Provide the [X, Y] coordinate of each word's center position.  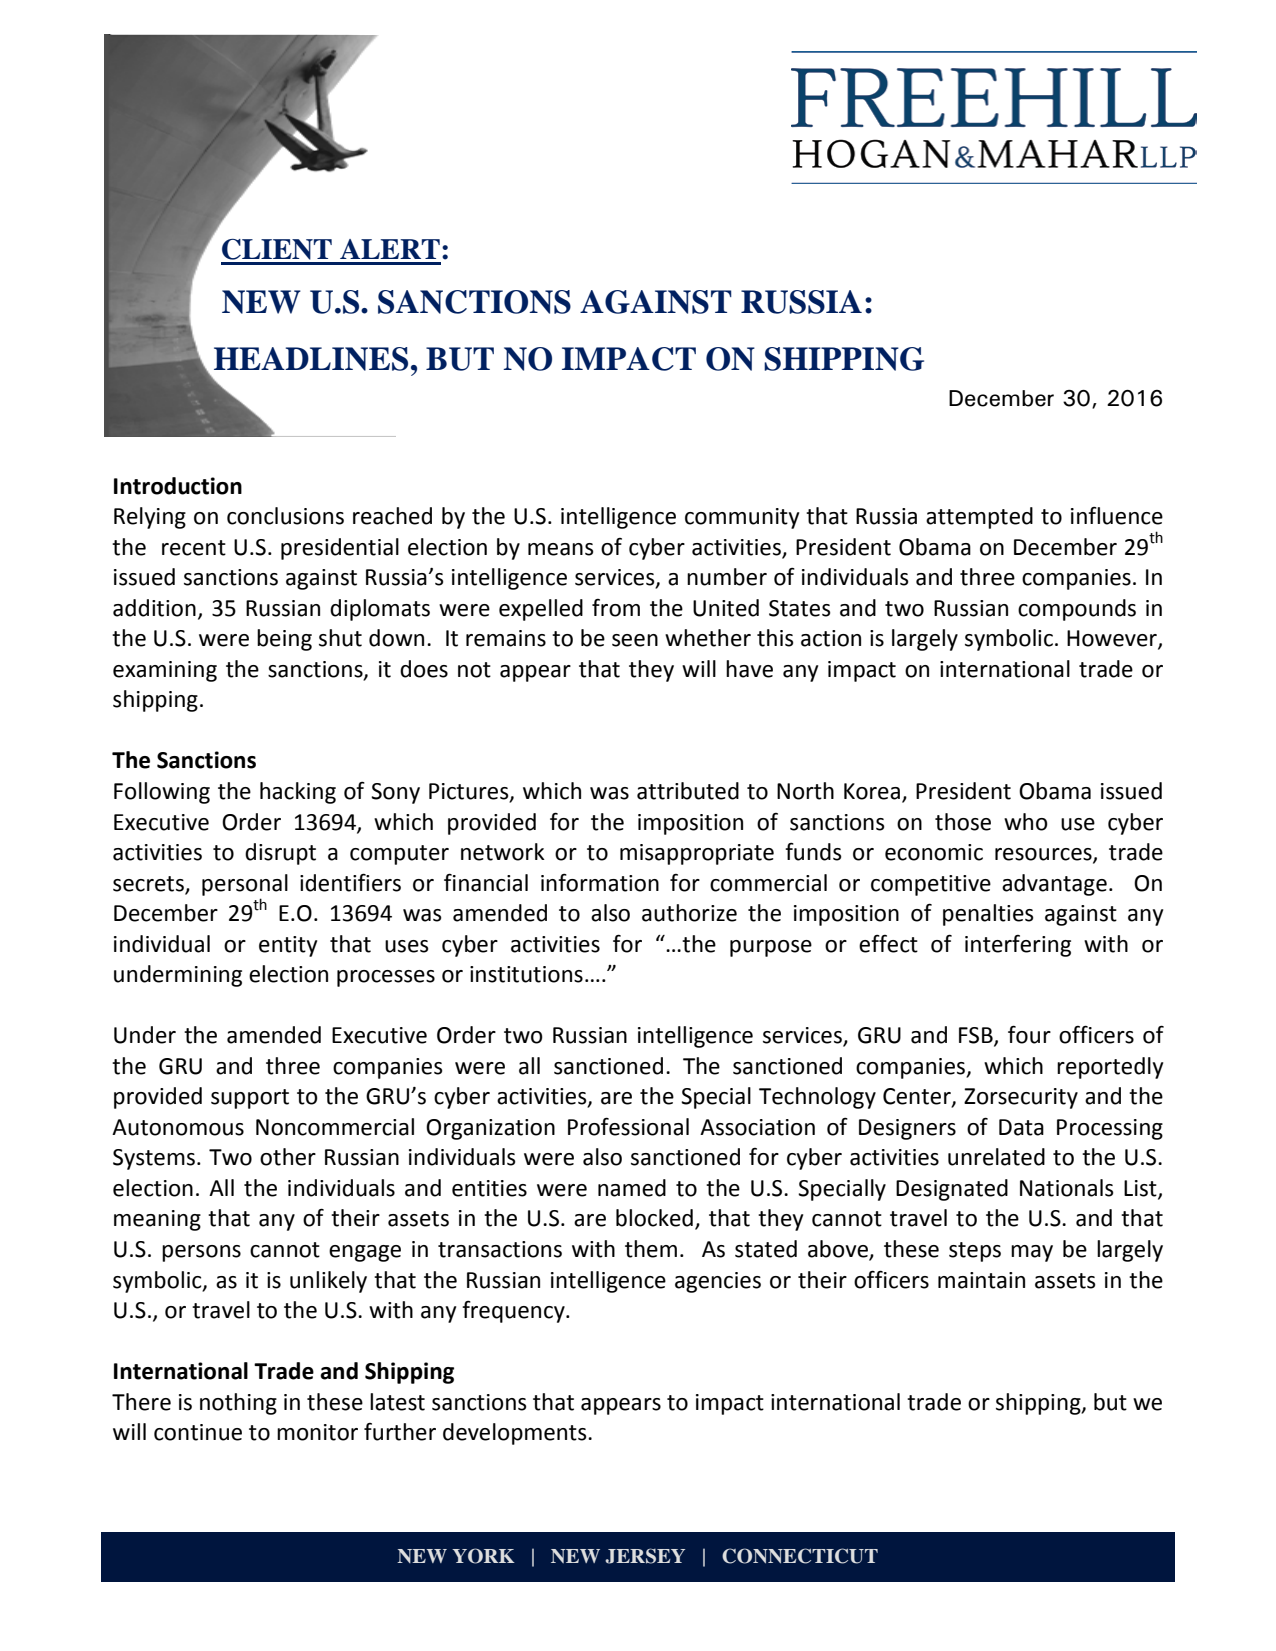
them [651, 1249]
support [250, 1099]
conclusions [285, 516]
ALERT [390, 249]
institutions [526, 974]
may [1032, 1253]
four [1029, 1034]
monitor [317, 1432]
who [1026, 822]
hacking [298, 793]
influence [1117, 516]
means [561, 549]
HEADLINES [311, 359]
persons [201, 1253]
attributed [688, 791]
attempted [979, 518]
